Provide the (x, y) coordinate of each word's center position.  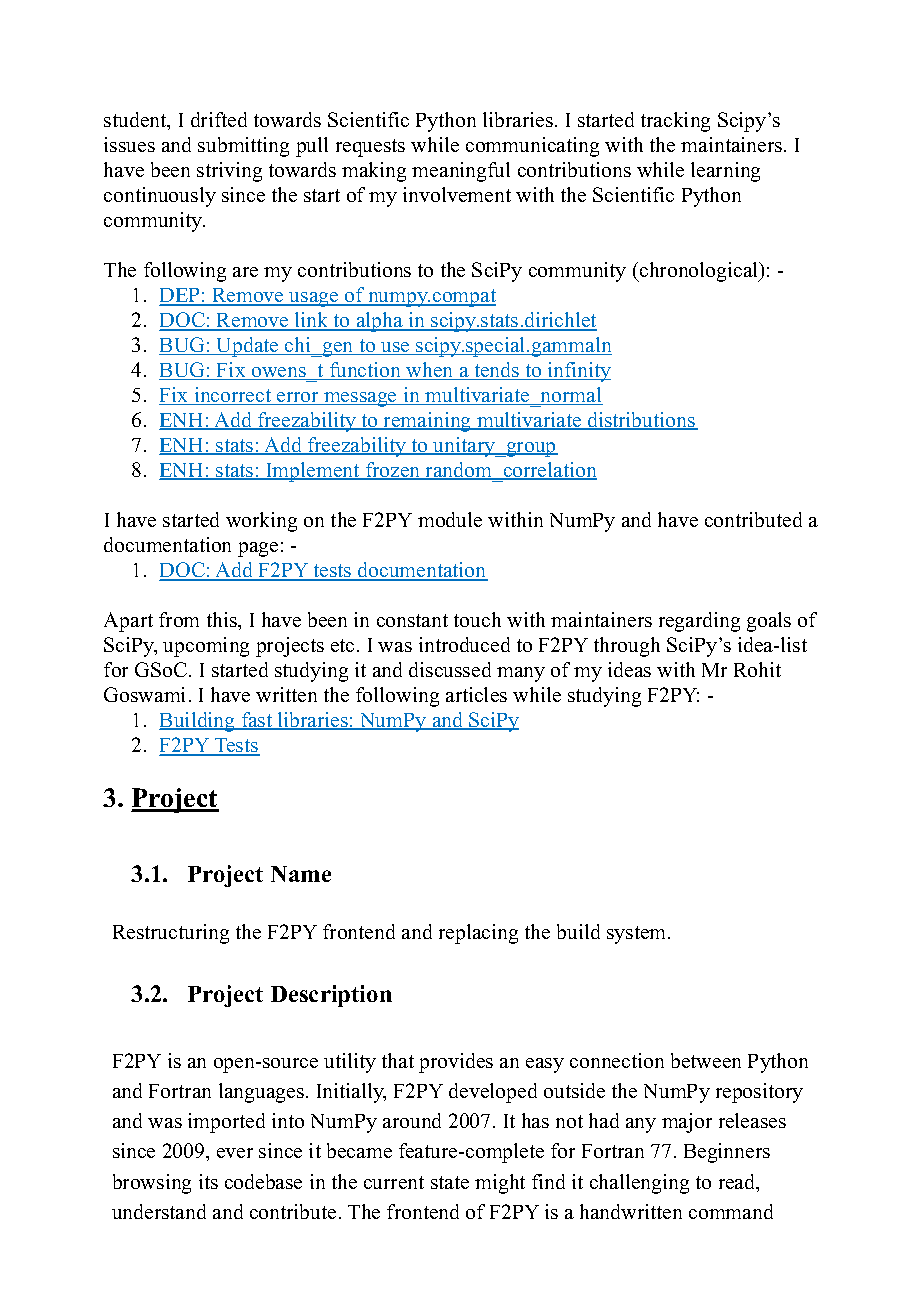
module (450, 519)
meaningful (461, 172)
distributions (642, 421)
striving (229, 172)
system (638, 935)
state (450, 1182)
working (261, 522)
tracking (675, 122)
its (208, 1181)
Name (301, 874)
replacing (478, 934)
